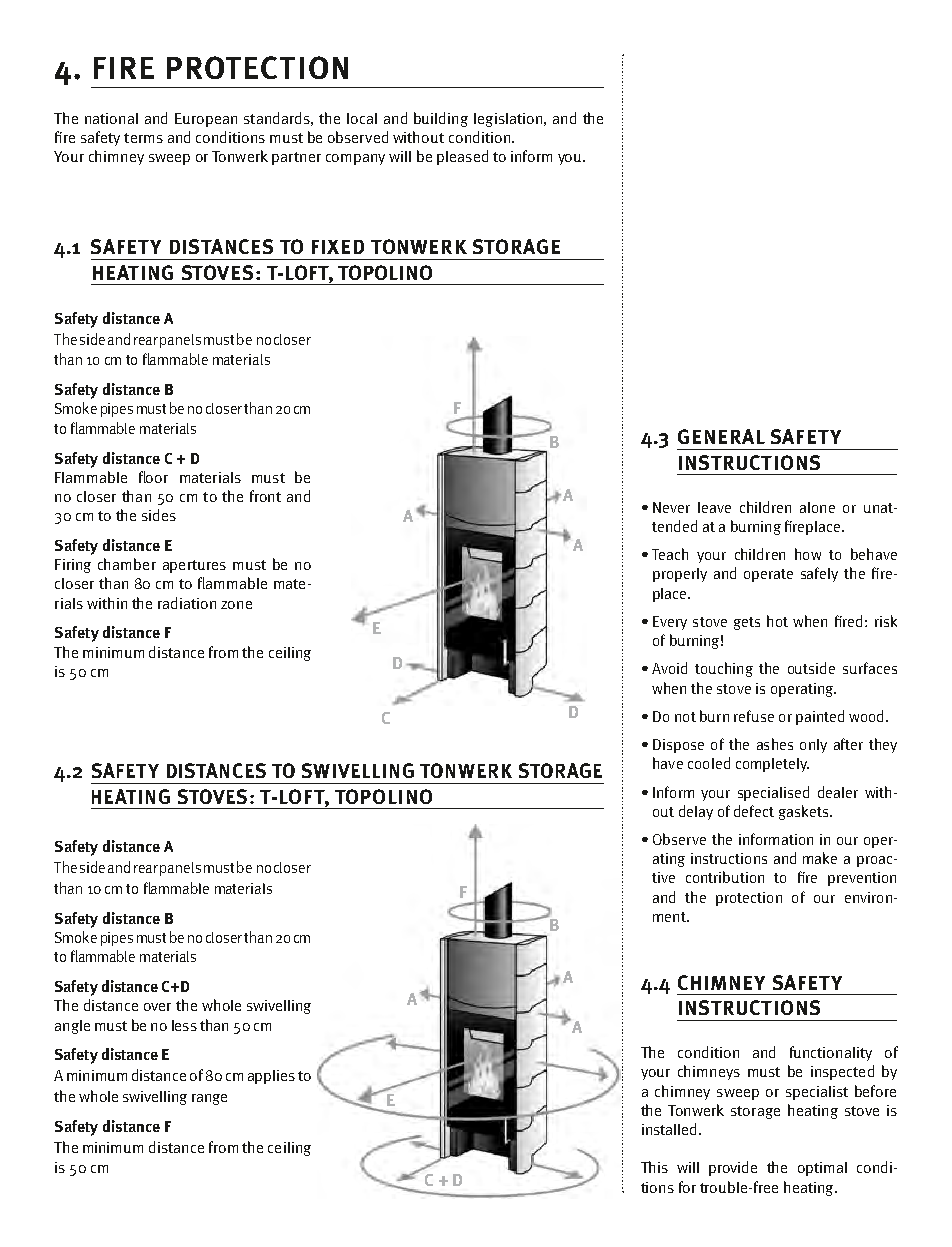  I want to click on optimal, so click(822, 1169).
